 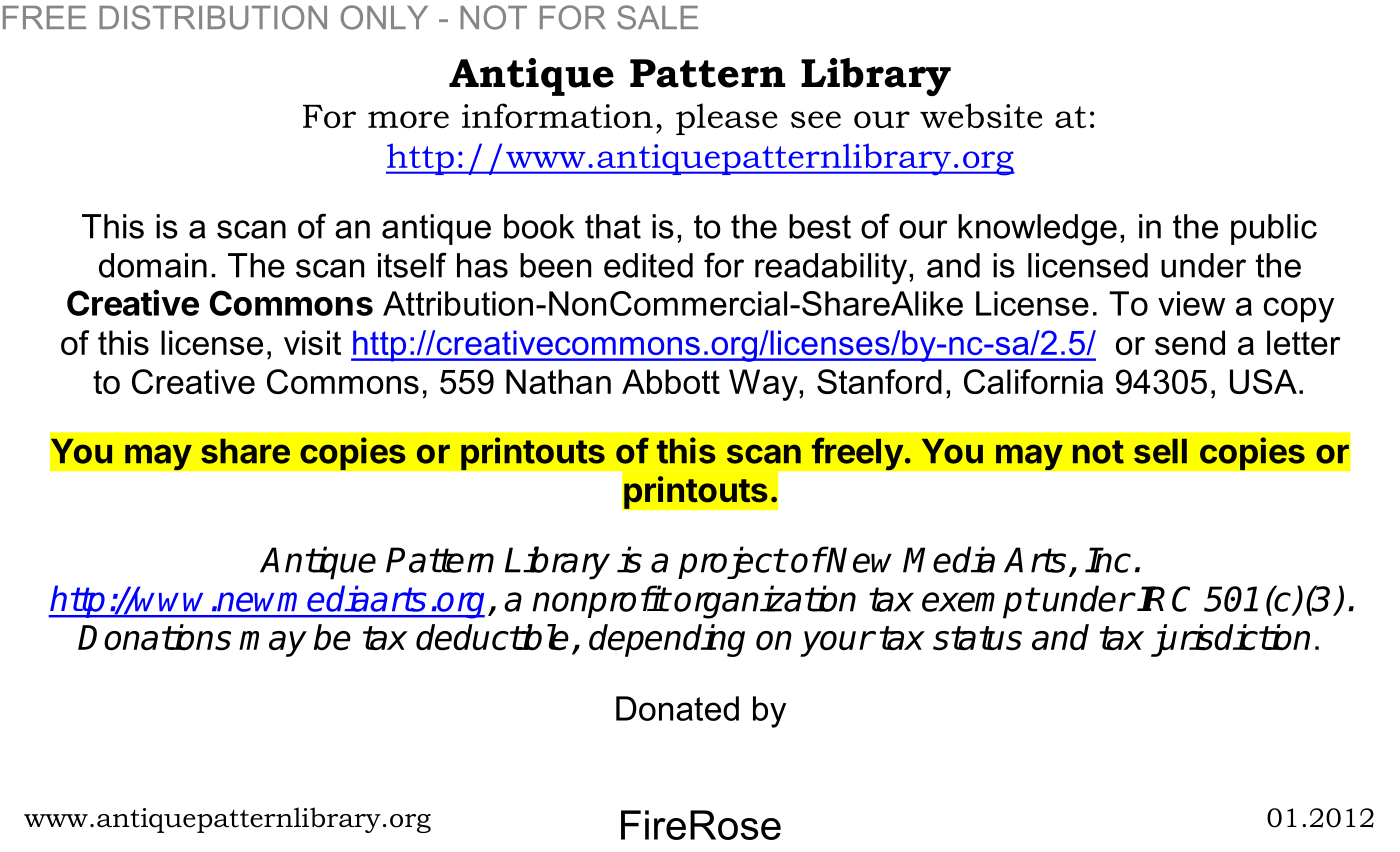 I want to click on visit, so click(x=312, y=342).
